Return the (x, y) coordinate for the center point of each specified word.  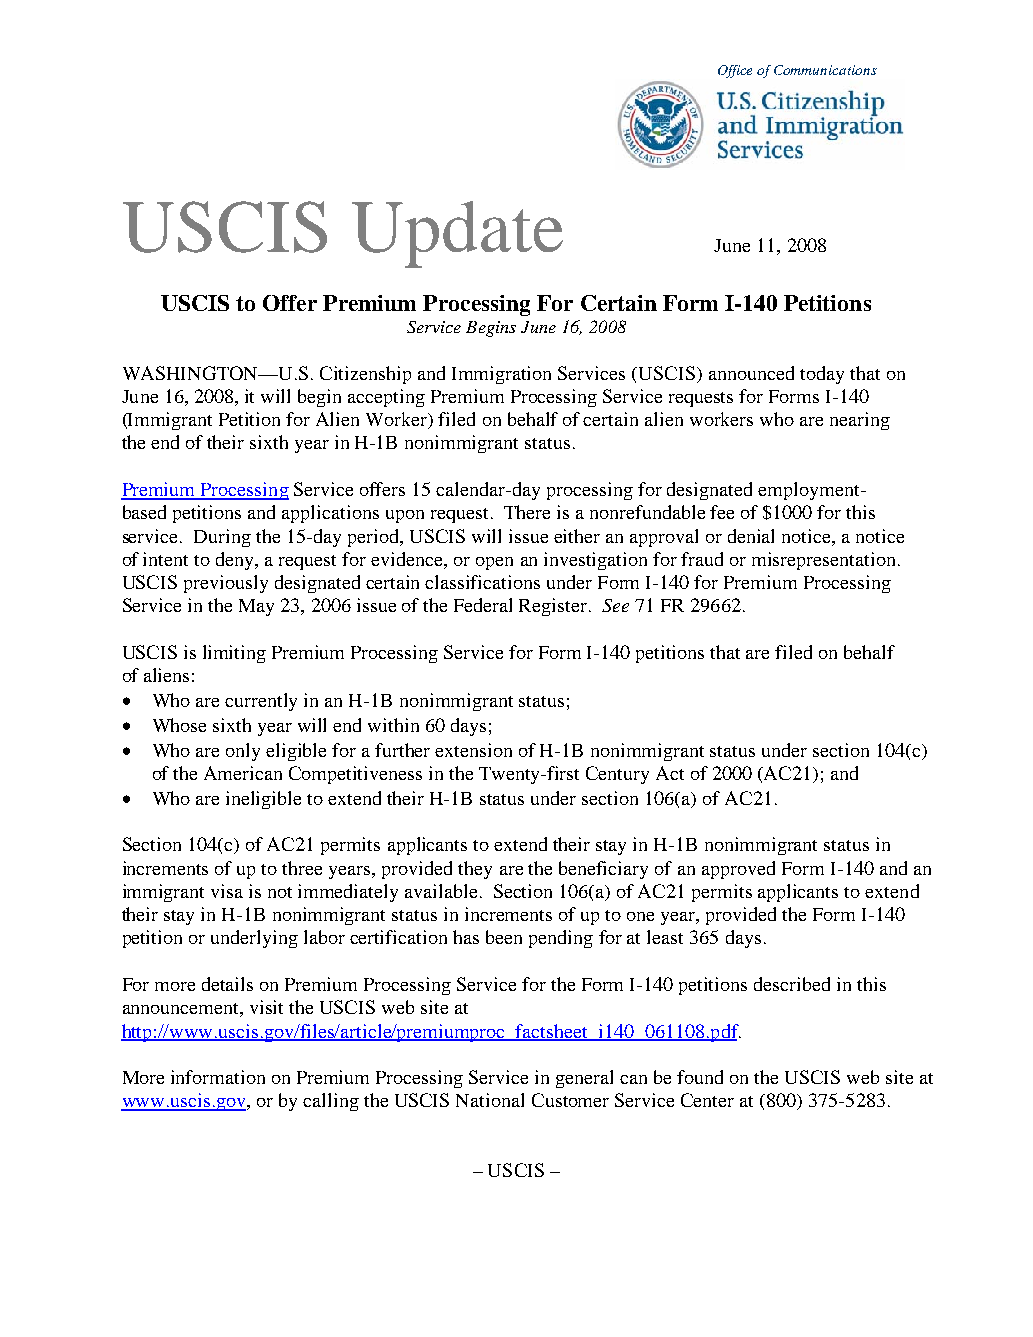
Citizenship (365, 375)
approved (738, 870)
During (222, 538)
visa (227, 891)
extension (473, 750)
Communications (825, 70)
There (527, 512)
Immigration (501, 375)
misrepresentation (823, 561)
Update (457, 234)
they (475, 870)
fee (722, 512)
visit (266, 1007)
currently (261, 702)
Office (735, 71)
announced (751, 373)
